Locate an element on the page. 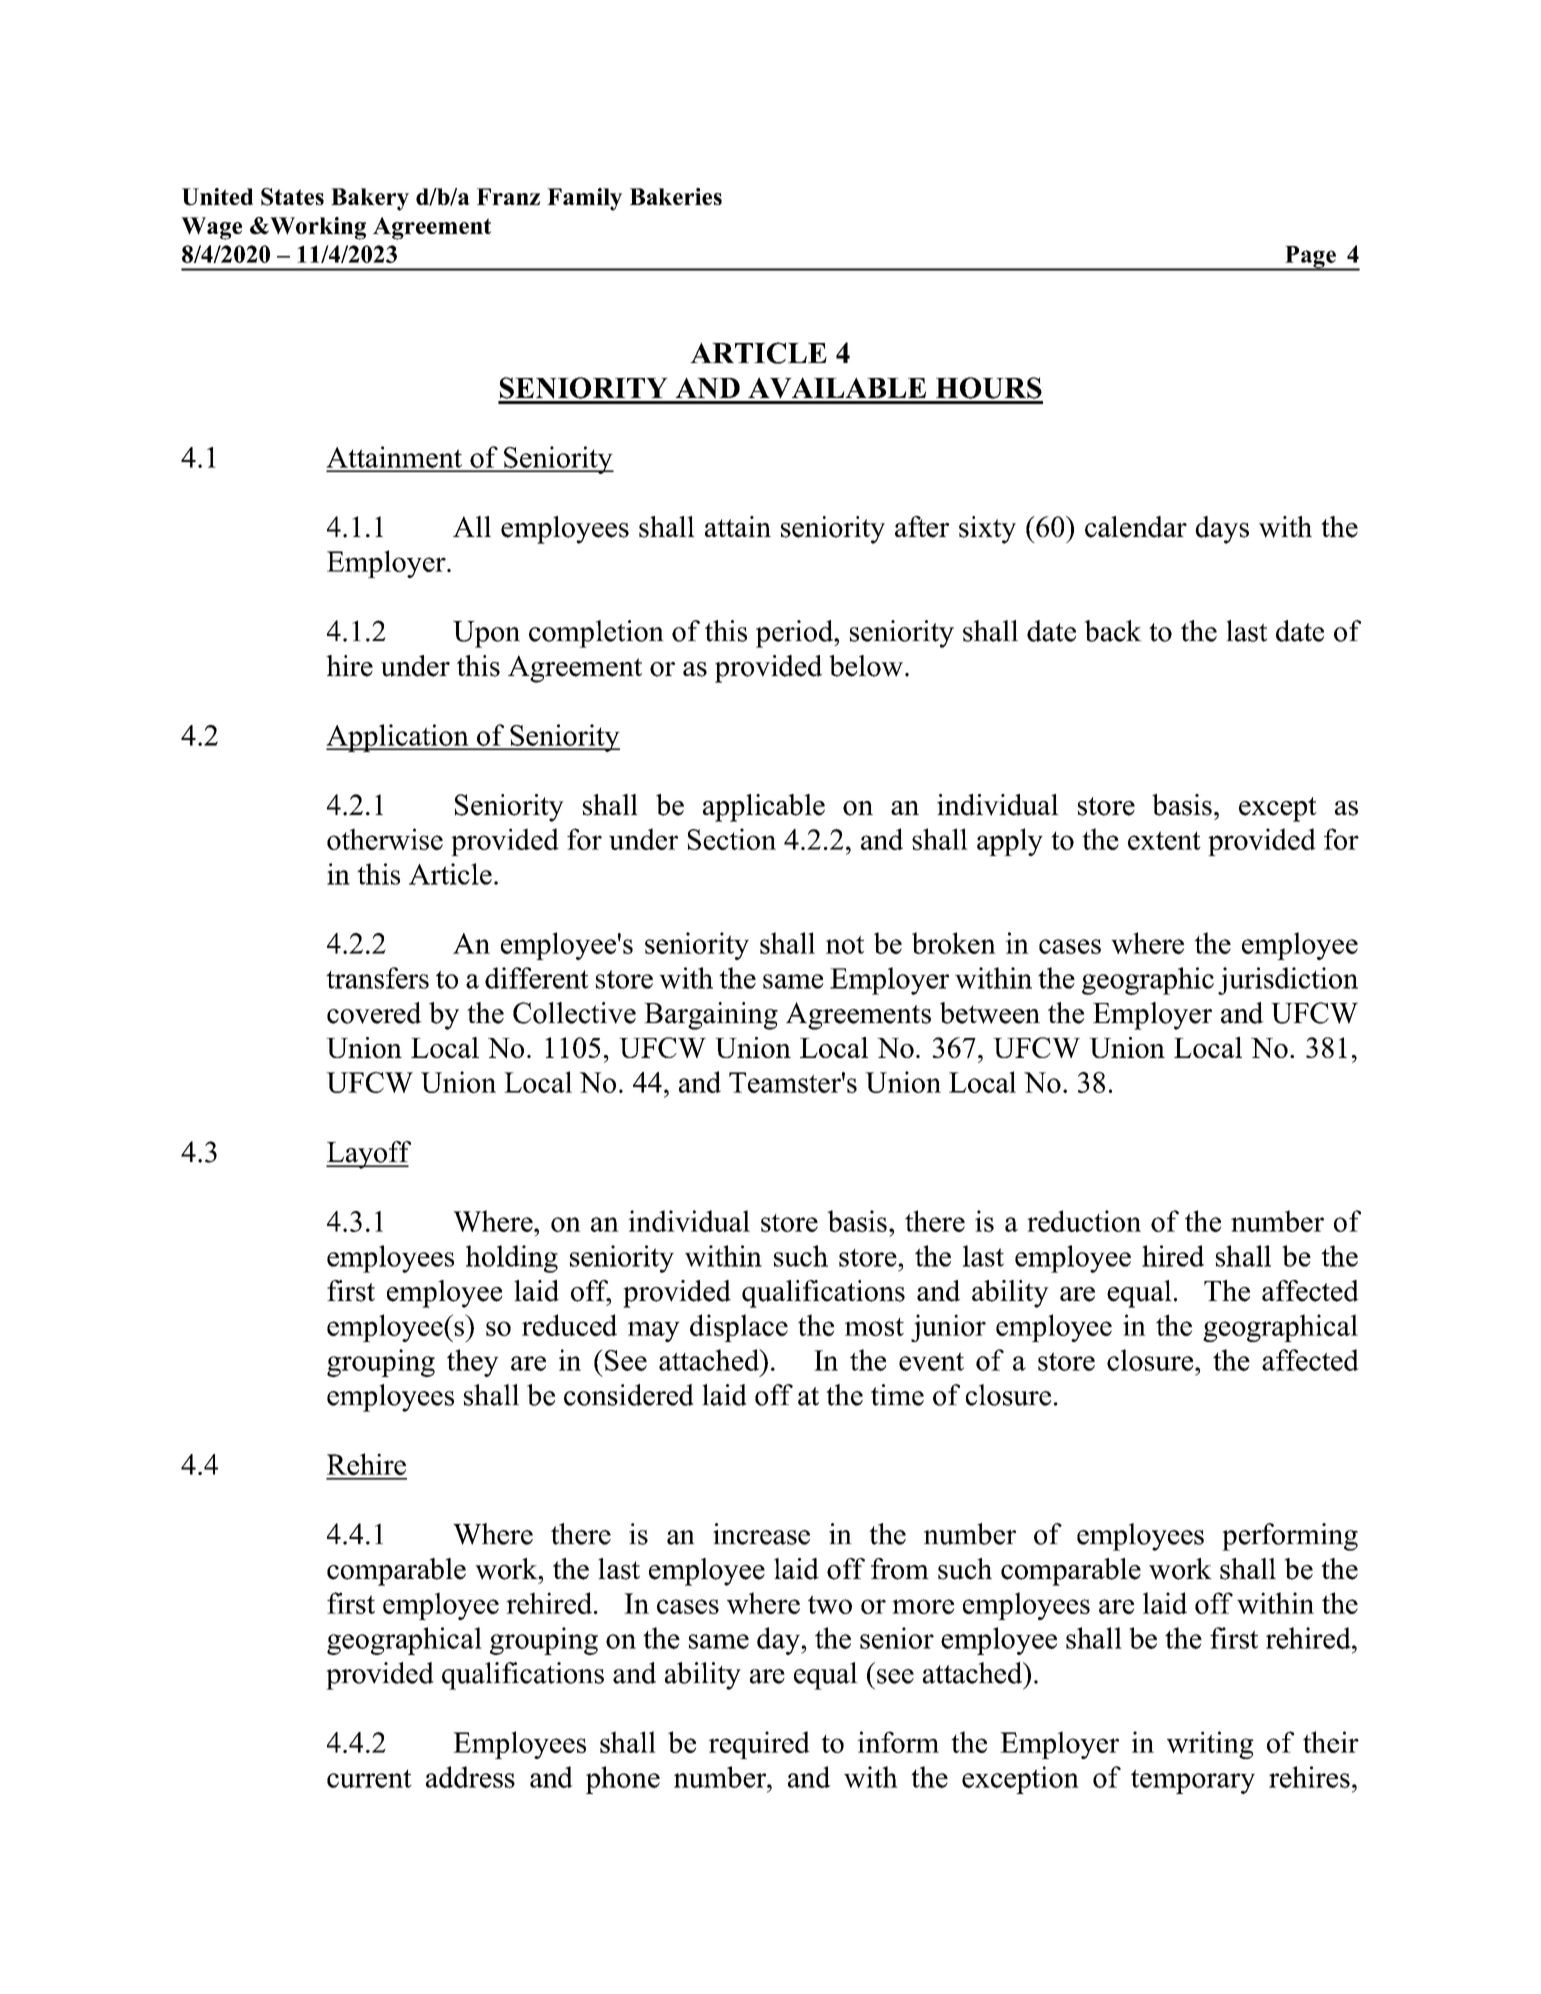  extent is located at coordinates (1164, 840).
